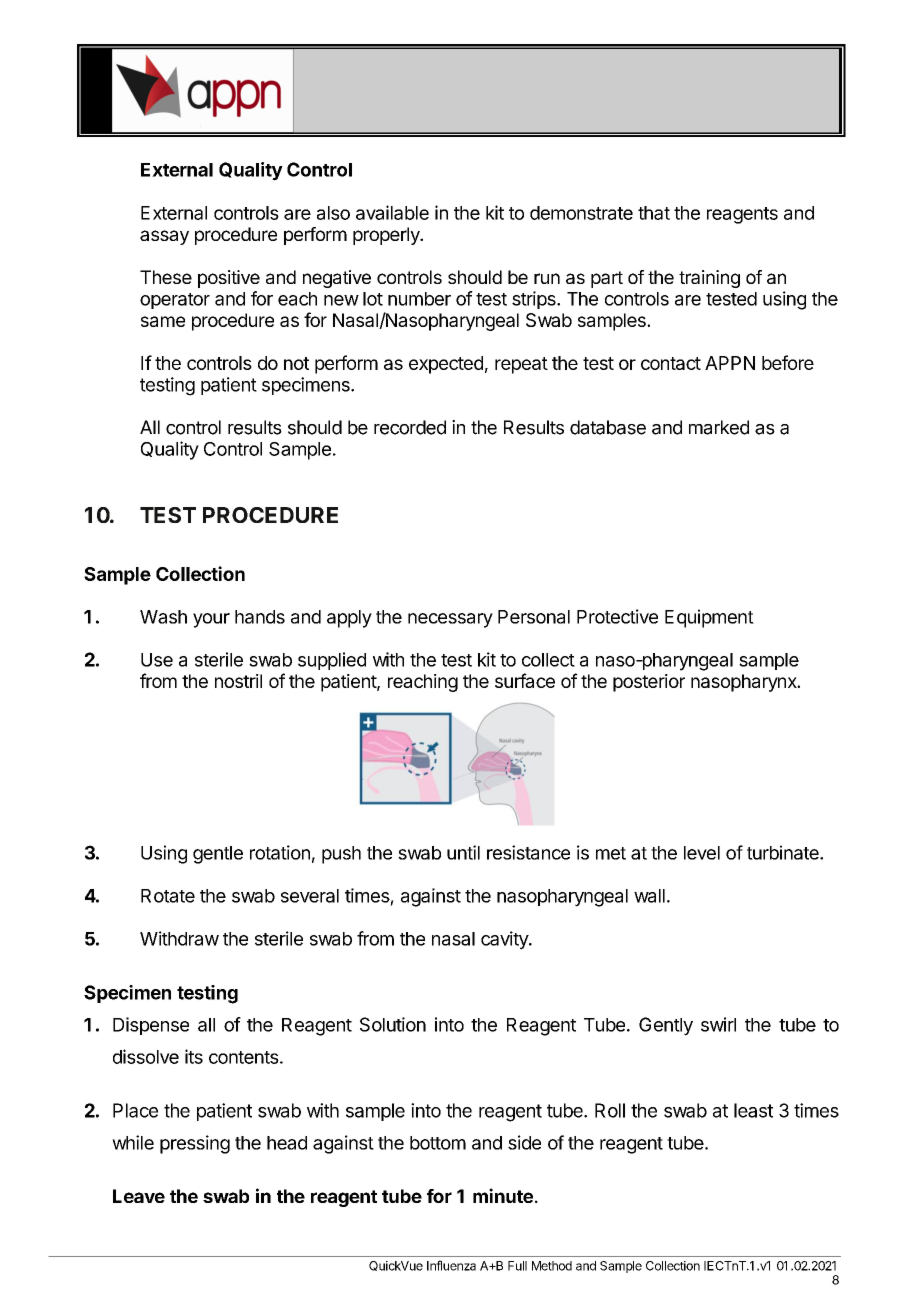 Image resolution: width=924 pixels, height=1309 pixels. What do you see at coordinates (387, 236) in the screenshot?
I see `properly` at bounding box center [387, 236].
